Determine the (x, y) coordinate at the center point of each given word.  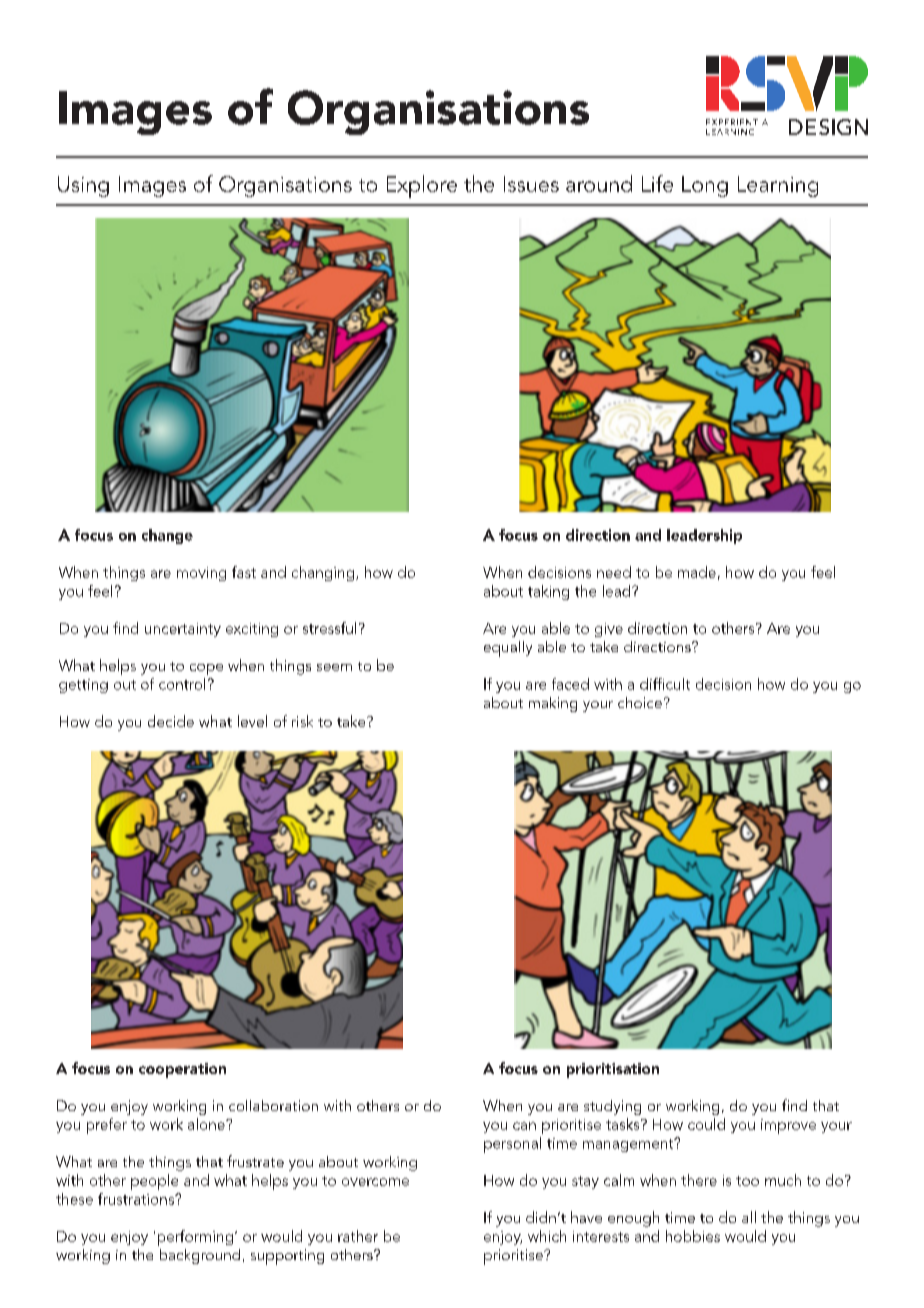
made (697, 572)
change (167, 536)
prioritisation (613, 1070)
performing (195, 1238)
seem (334, 667)
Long (705, 186)
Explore (422, 186)
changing (323, 573)
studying (612, 1107)
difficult (665, 684)
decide (171, 721)
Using (83, 186)
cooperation (182, 1070)
